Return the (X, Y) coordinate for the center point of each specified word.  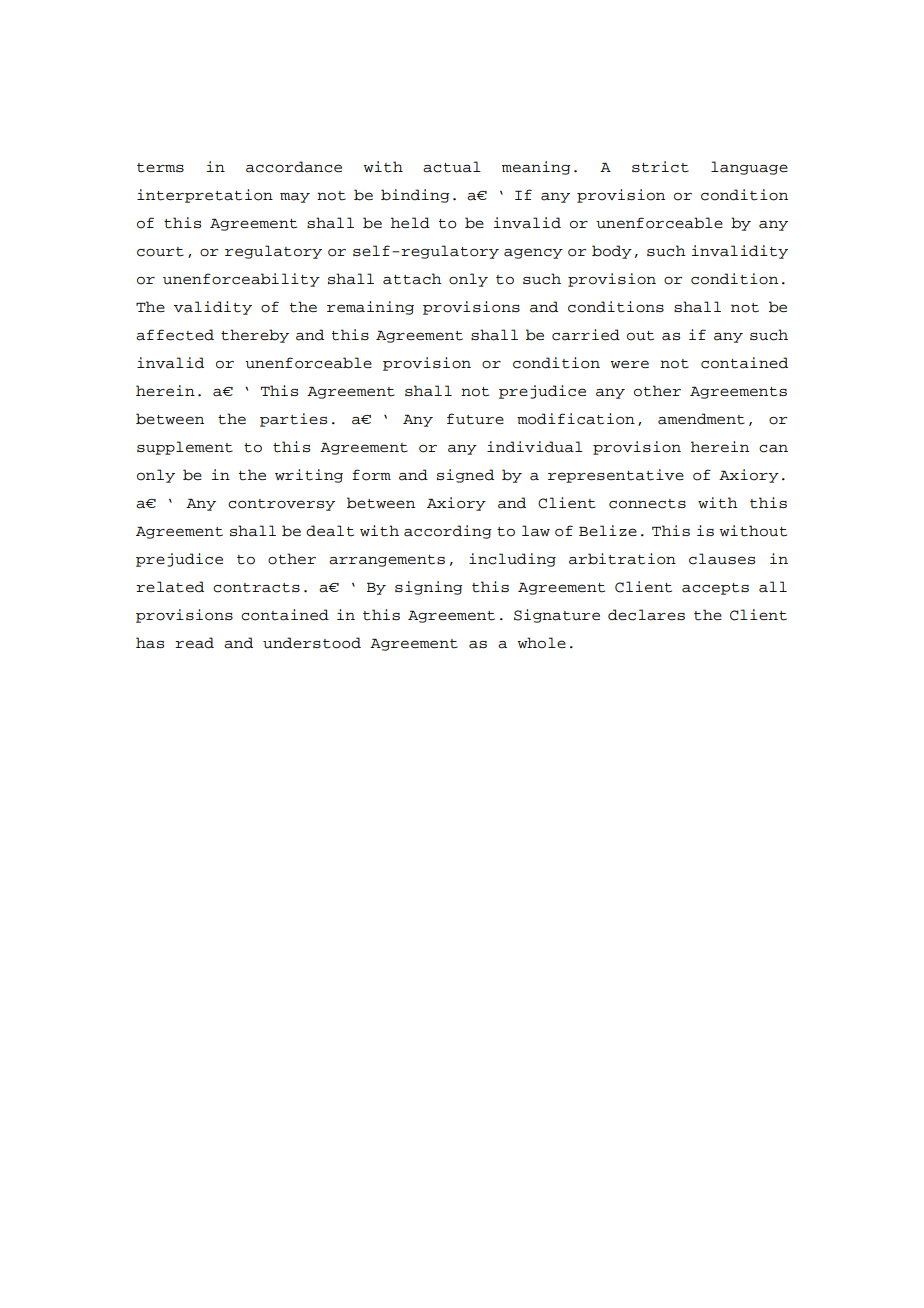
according (447, 532)
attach (412, 279)
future (475, 419)
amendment (701, 419)
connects (647, 504)
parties (293, 420)
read (194, 643)
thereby (255, 336)
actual (452, 167)
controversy (281, 505)
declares (646, 615)
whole (541, 643)
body (612, 252)
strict (660, 167)
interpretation (205, 196)
